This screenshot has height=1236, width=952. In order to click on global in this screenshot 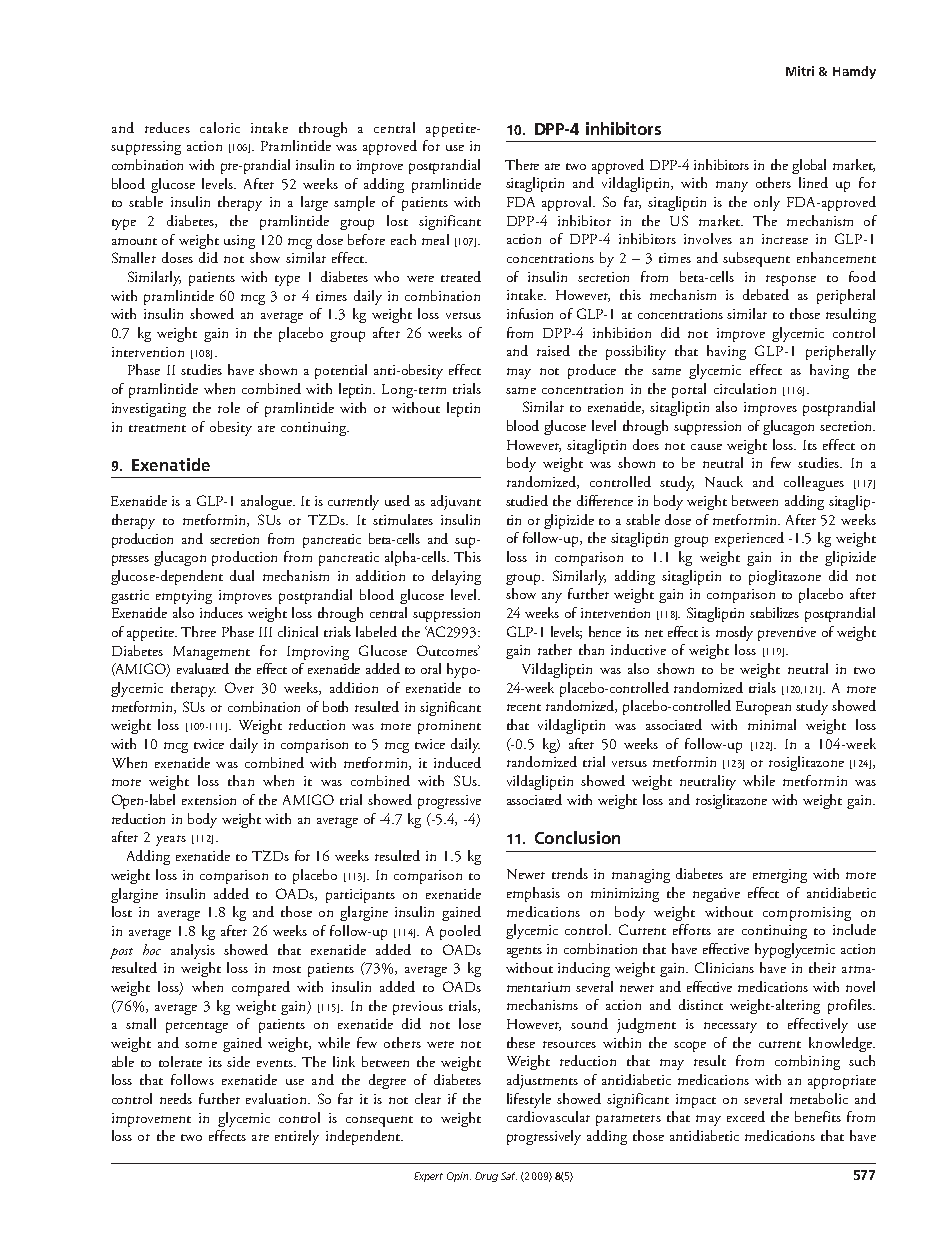, I will do `click(809, 166)`.
